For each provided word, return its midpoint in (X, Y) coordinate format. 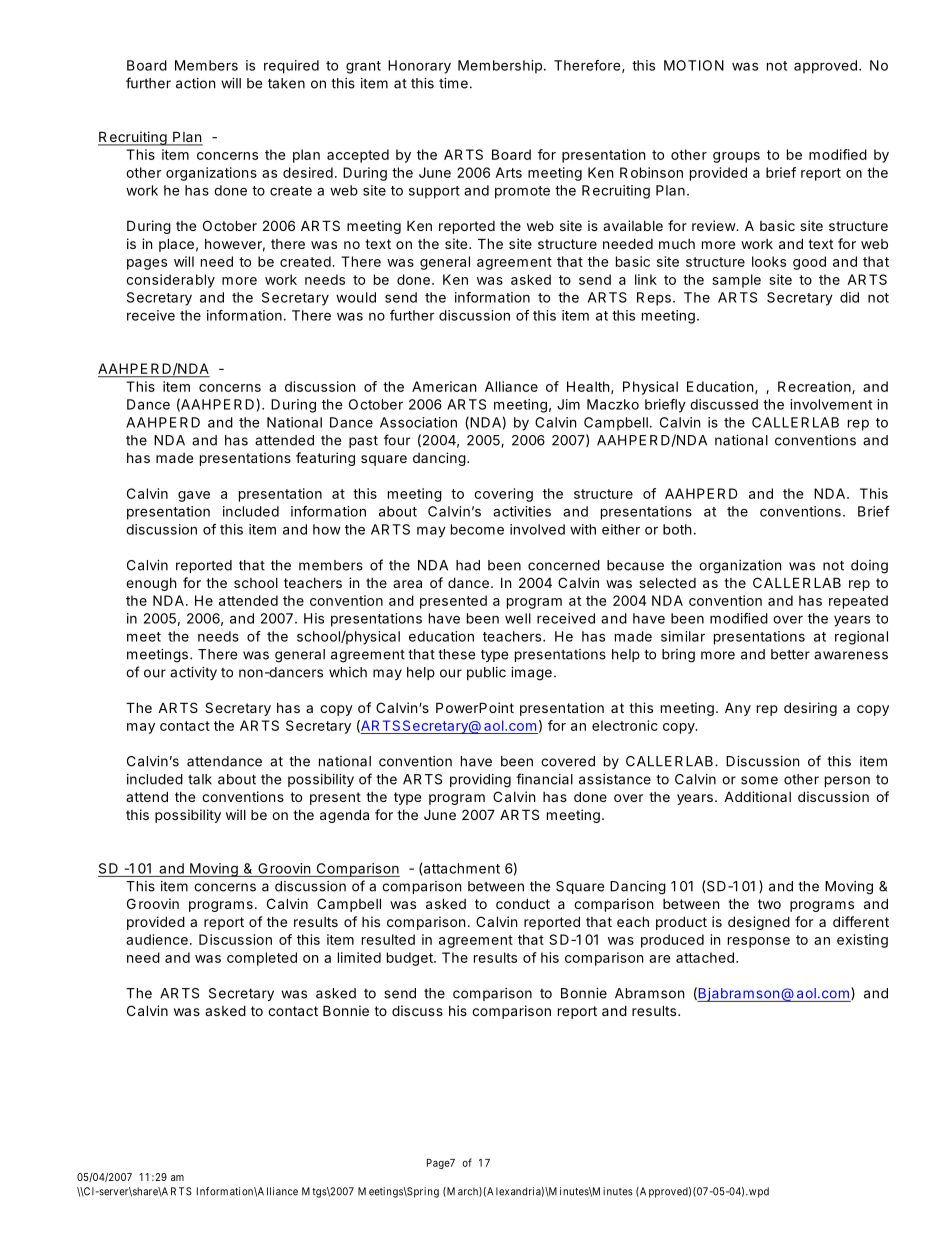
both (677, 529)
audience (157, 939)
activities (522, 511)
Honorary (419, 67)
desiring (810, 709)
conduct (523, 903)
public (486, 673)
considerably (170, 281)
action (195, 83)
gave (194, 496)
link (646, 279)
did (849, 297)
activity (193, 673)
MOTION (694, 65)
